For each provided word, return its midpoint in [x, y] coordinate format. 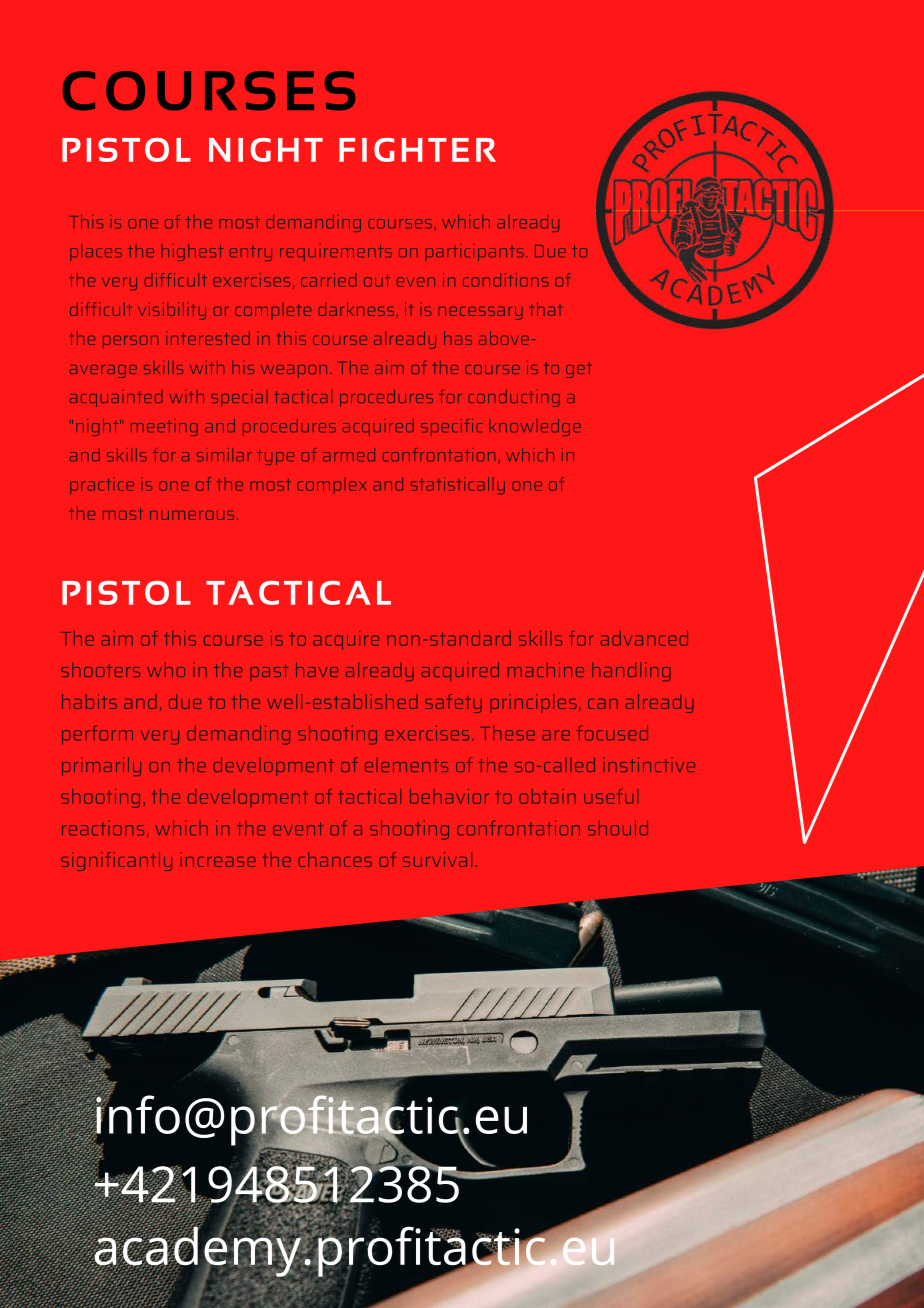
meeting [164, 427]
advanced [644, 638]
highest [192, 252]
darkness [357, 310]
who [166, 669]
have [317, 669]
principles [533, 703]
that [546, 309]
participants [475, 252]
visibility [172, 311]
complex [332, 485]
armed [349, 455]
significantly [116, 861]
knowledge [535, 427]
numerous [192, 515]
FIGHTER [417, 150]
